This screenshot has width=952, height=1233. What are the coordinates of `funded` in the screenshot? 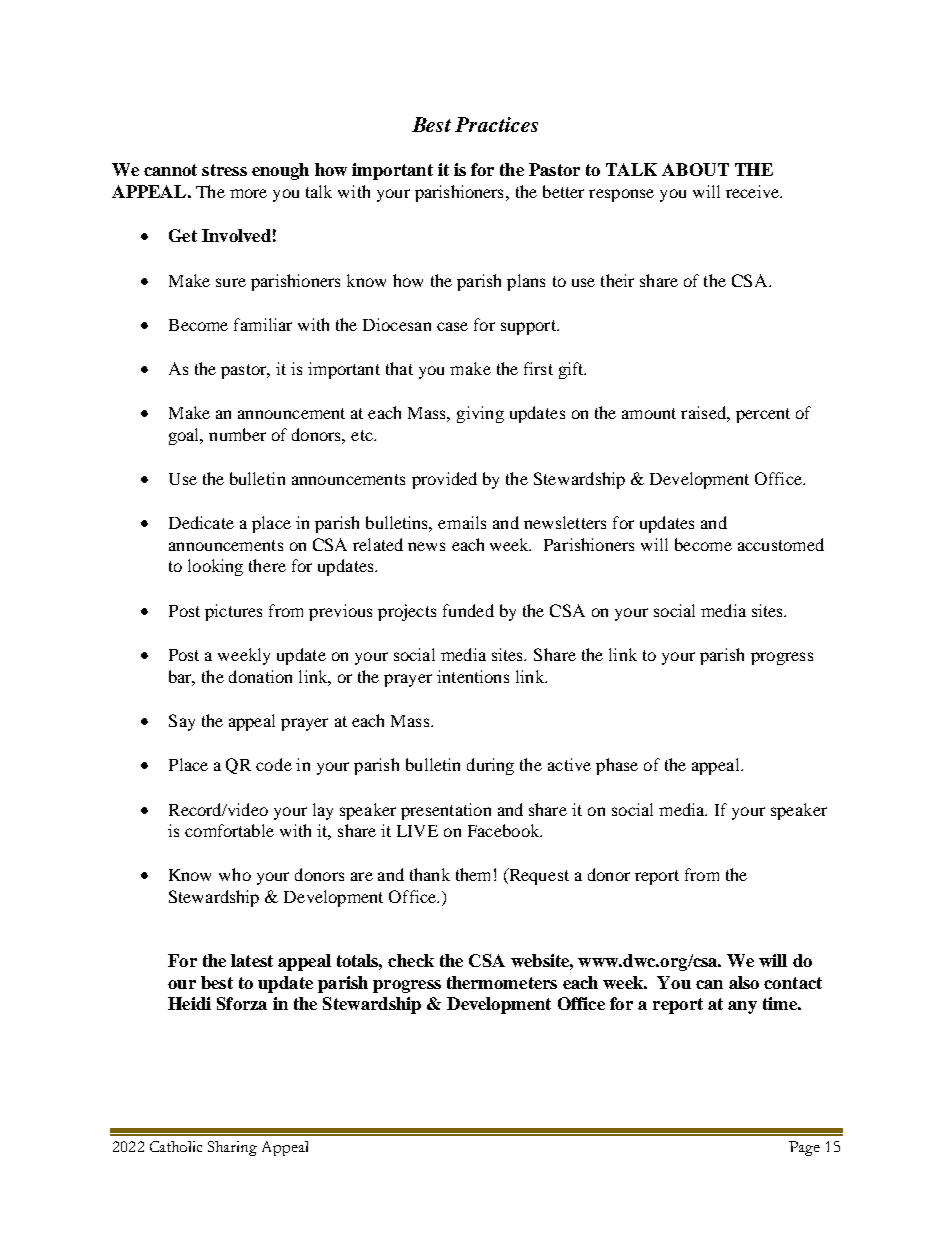 It's located at (468, 610).
